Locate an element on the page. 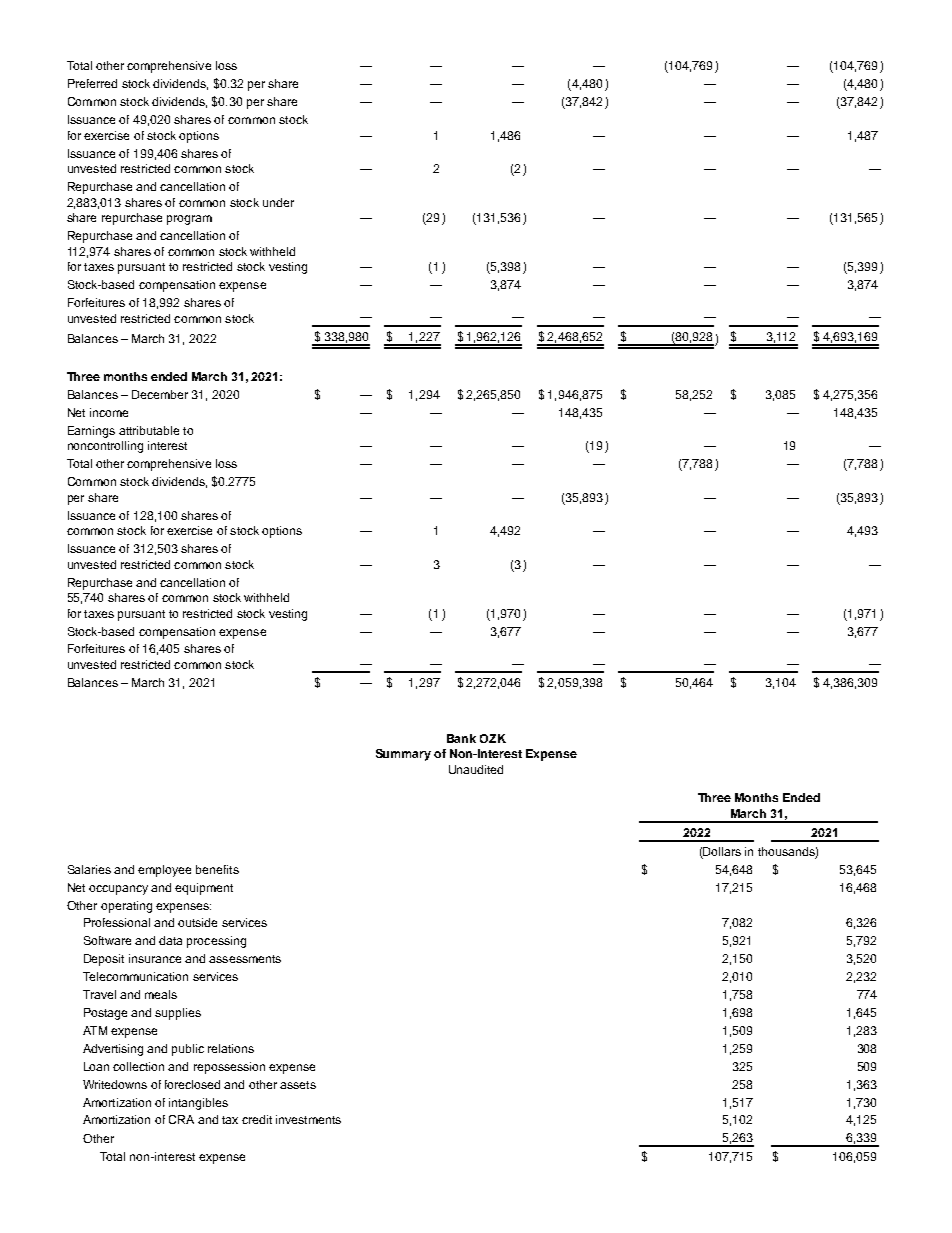 Image resolution: width=952 pixels, height=1233 pixels. under is located at coordinates (278, 202).
